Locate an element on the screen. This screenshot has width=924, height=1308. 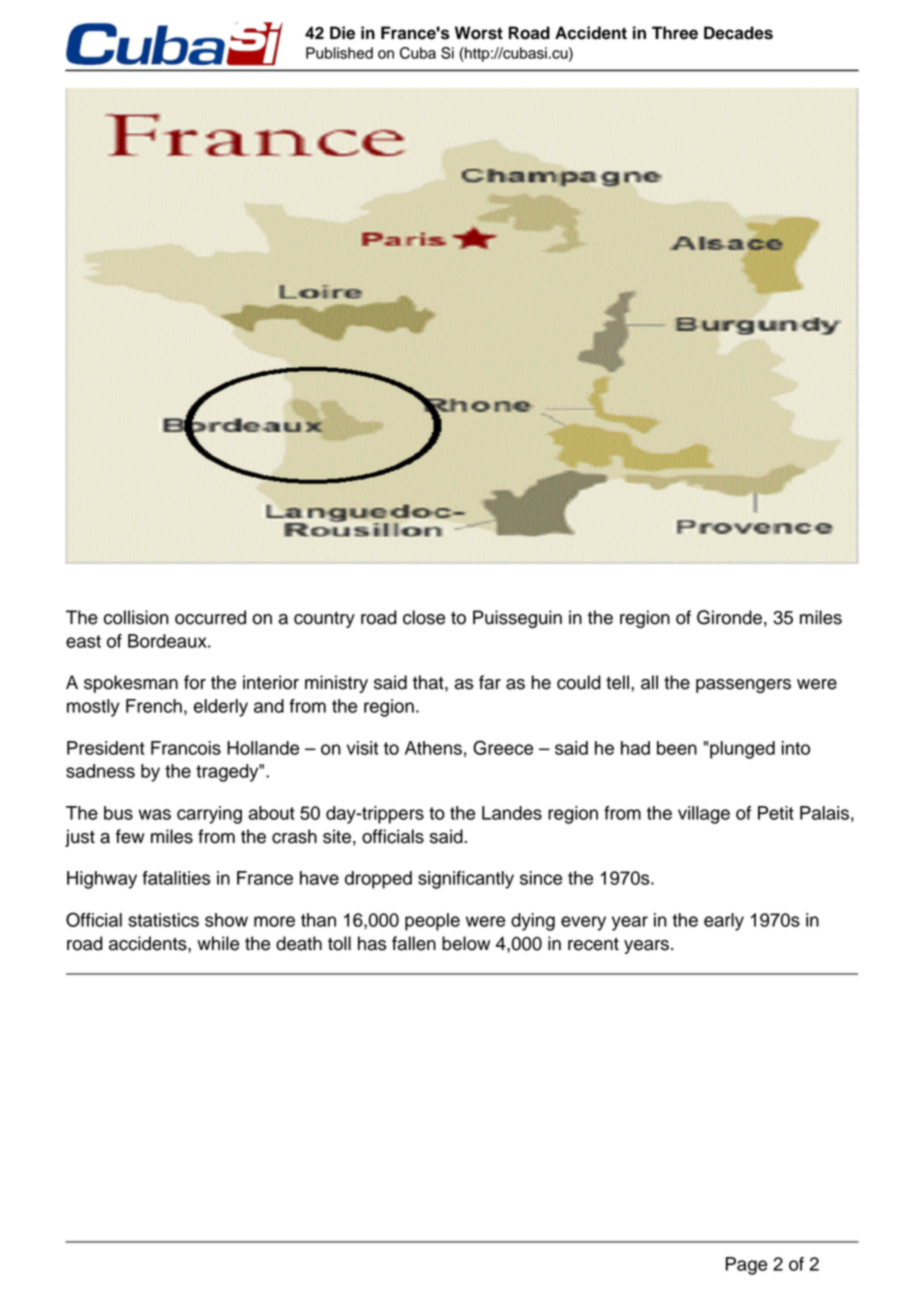
village is located at coordinates (704, 815).
